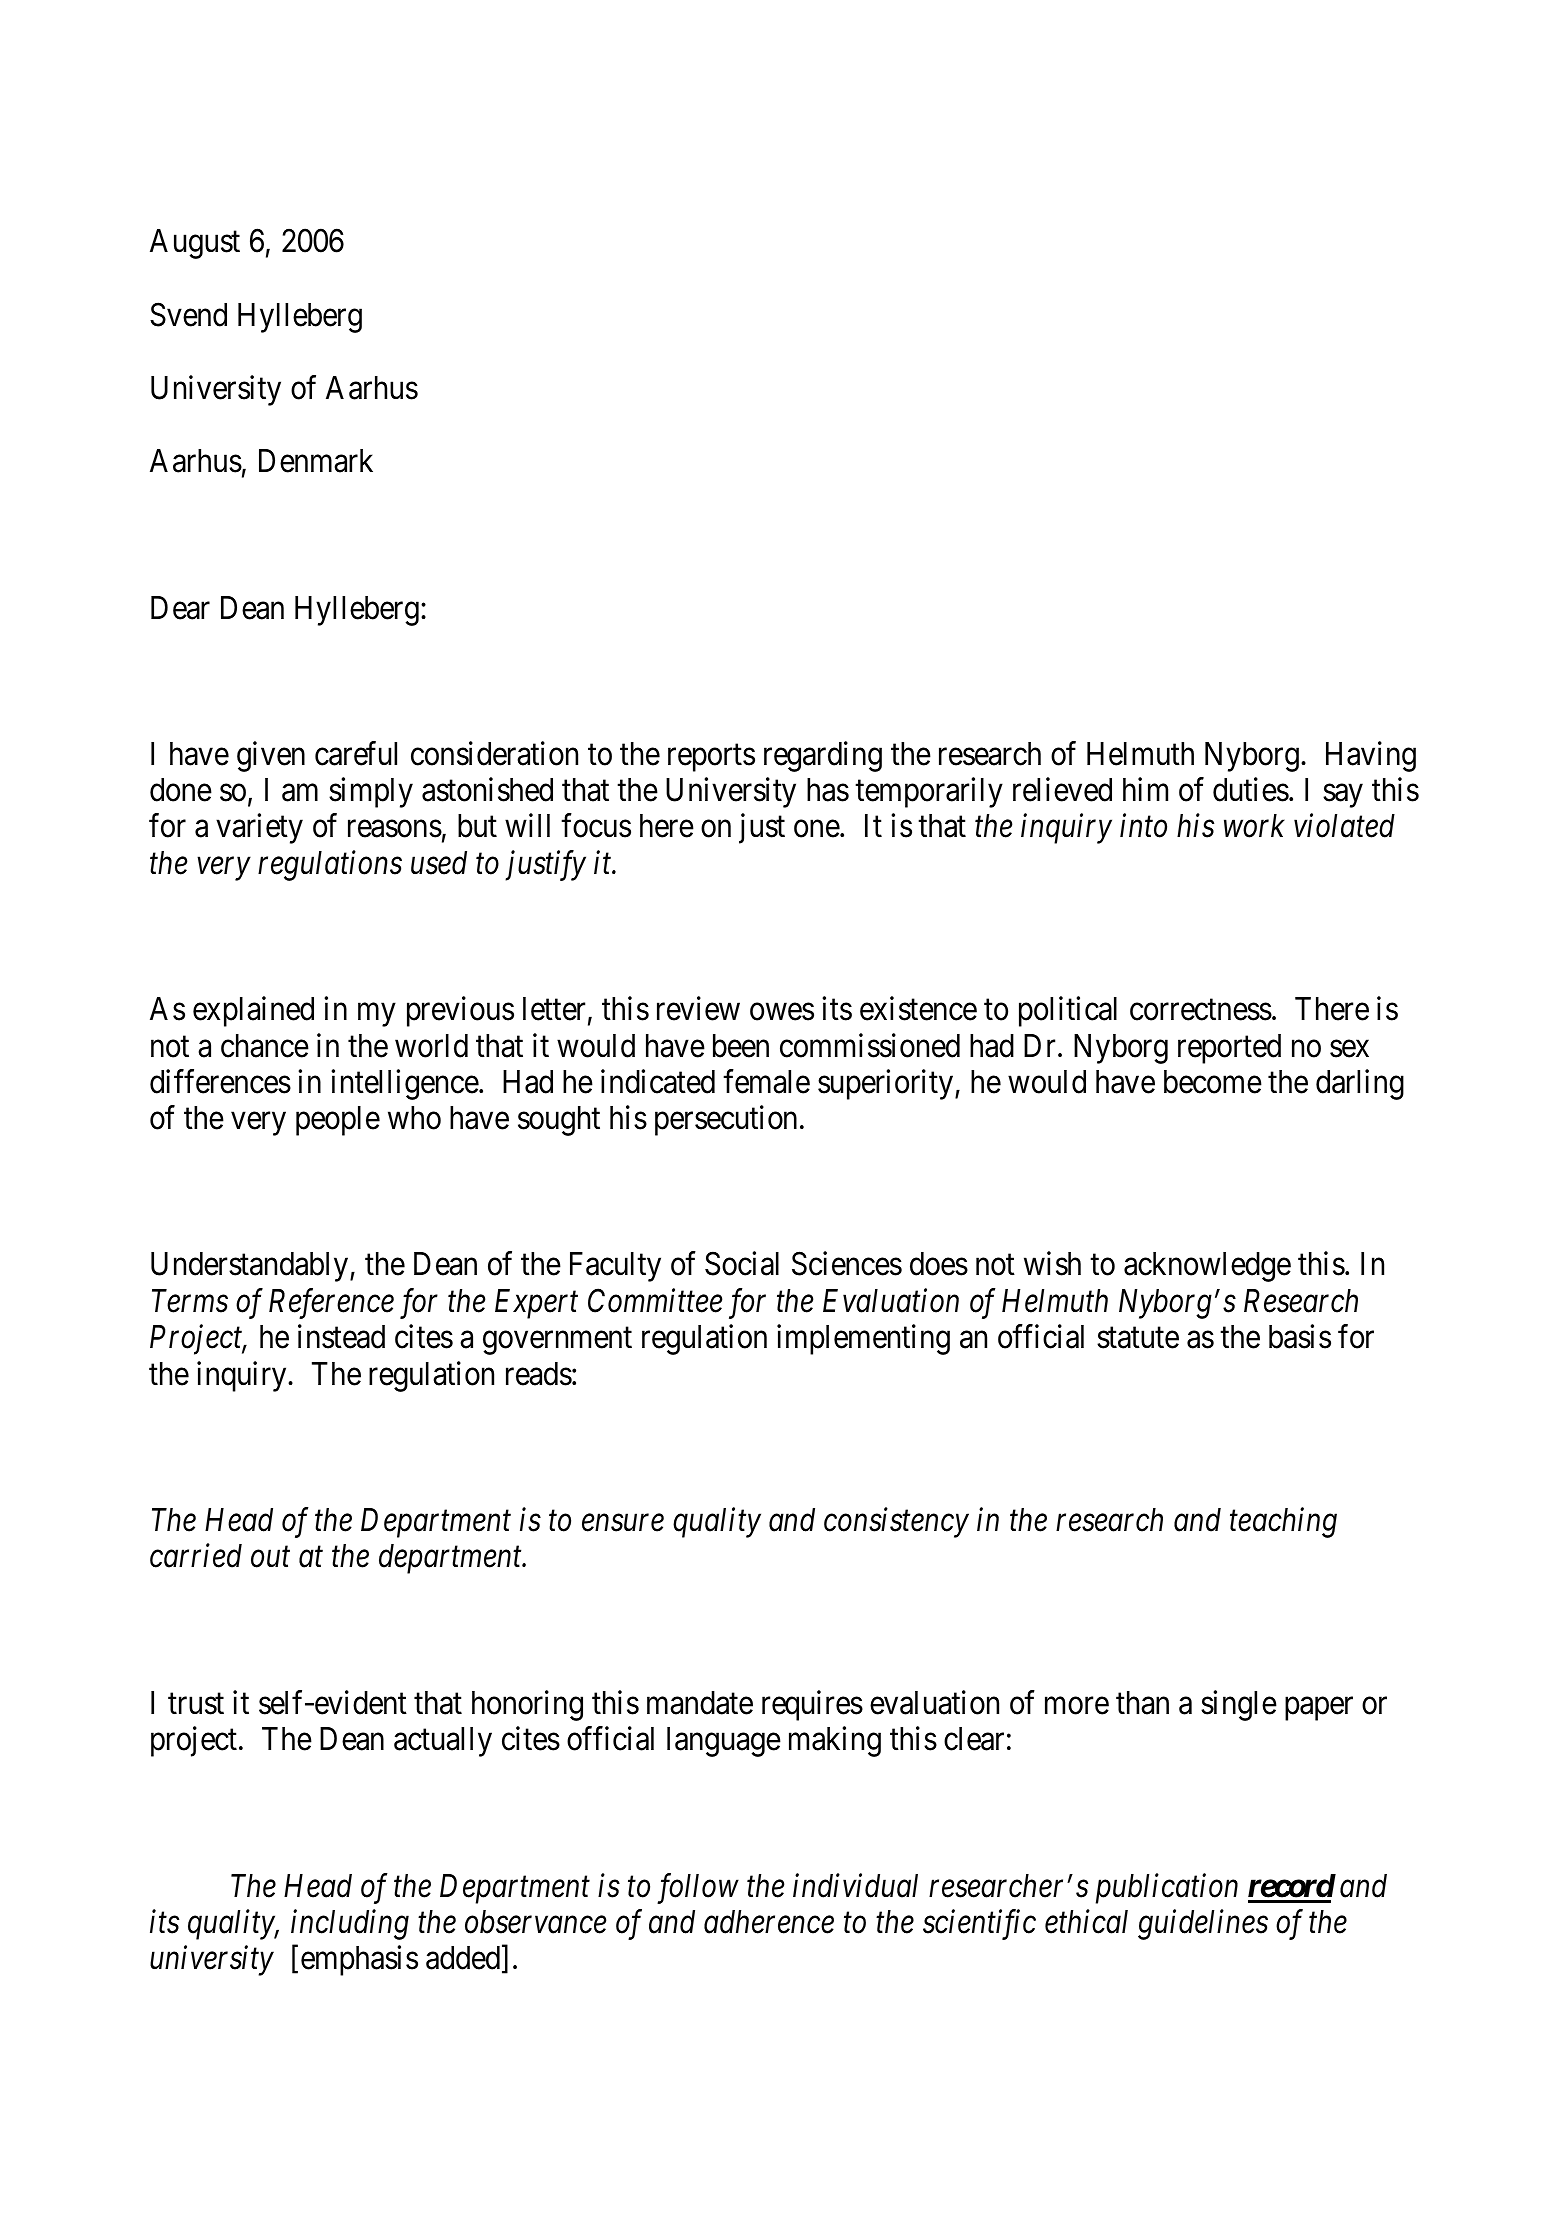 Image resolution: width=1567 pixels, height=2217 pixels. Describe the element at coordinates (1203, 1924) in the screenshot. I see `guidelines` at that location.
